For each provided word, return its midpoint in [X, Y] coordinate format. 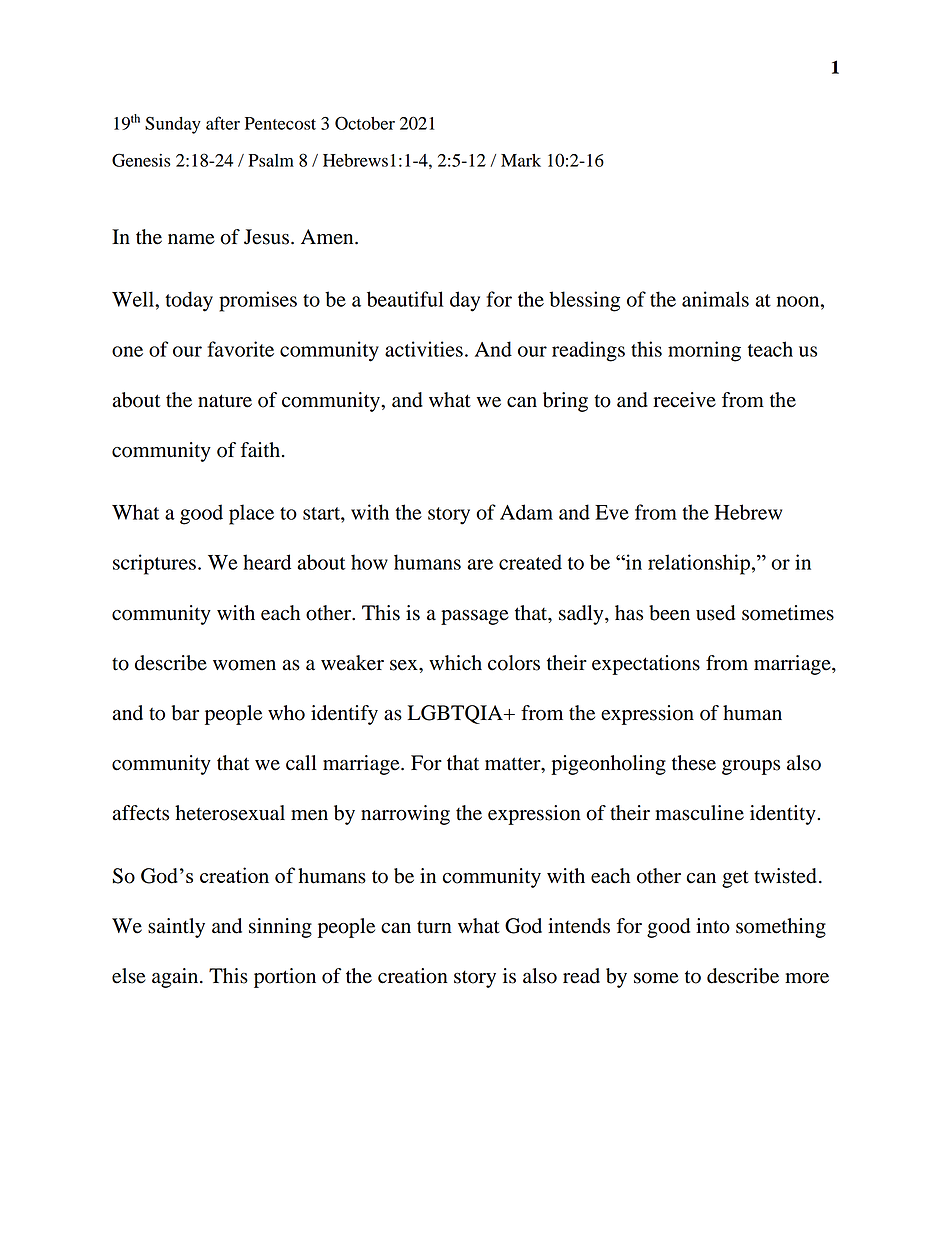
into [713, 926]
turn [434, 927]
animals [715, 299]
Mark [521, 160]
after [223, 123]
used [715, 613]
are [480, 564]
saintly [176, 928]
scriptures [154, 564]
